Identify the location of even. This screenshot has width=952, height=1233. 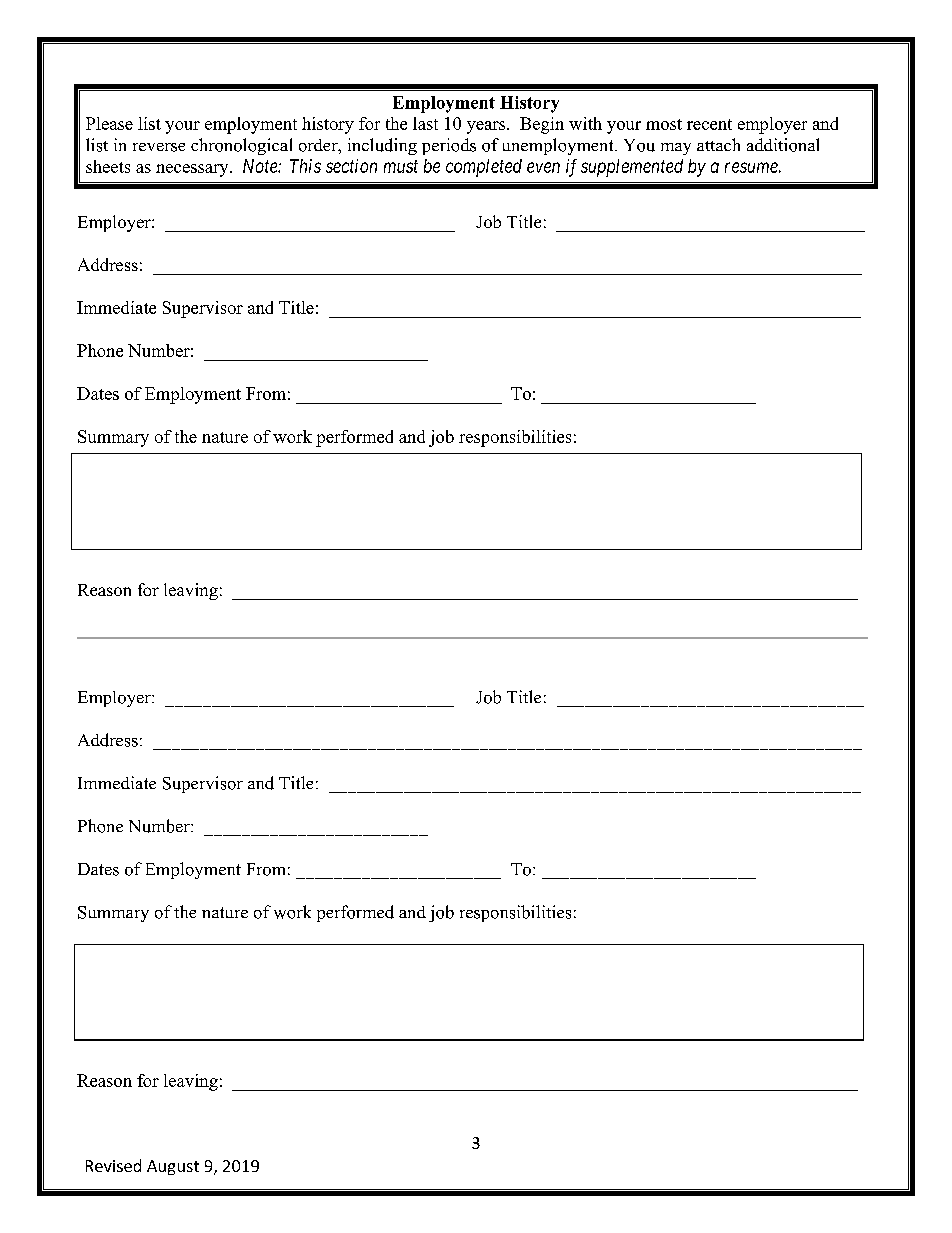
(543, 167).
